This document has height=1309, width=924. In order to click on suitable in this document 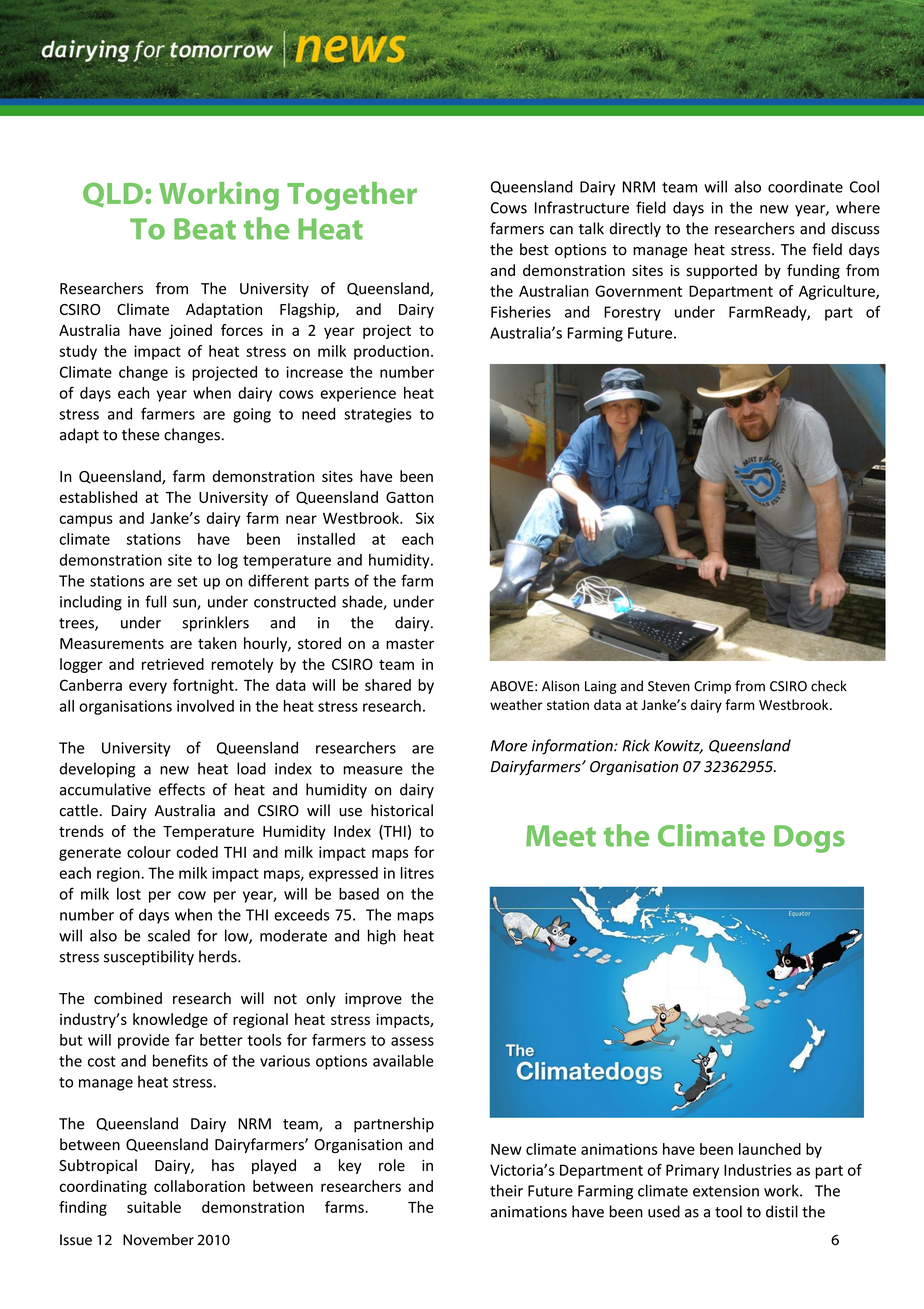, I will do `click(154, 1207)`.
